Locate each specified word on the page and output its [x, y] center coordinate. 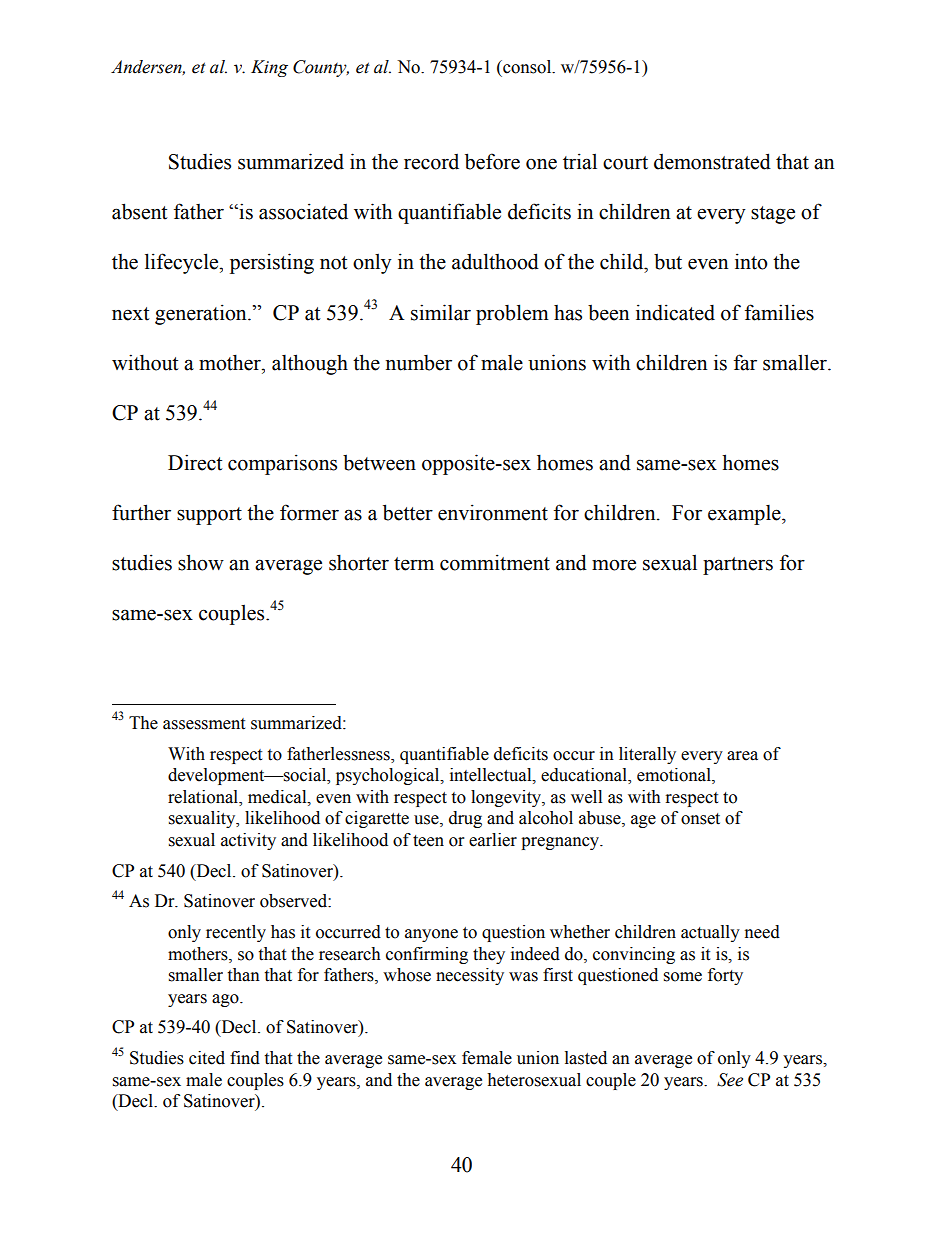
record [431, 161]
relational [204, 797]
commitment [495, 562]
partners [738, 566]
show [201, 562]
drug [465, 819]
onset [700, 819]
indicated [675, 312]
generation [202, 314]
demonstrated [712, 161]
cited [207, 1058]
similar [441, 312]
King [269, 68]
